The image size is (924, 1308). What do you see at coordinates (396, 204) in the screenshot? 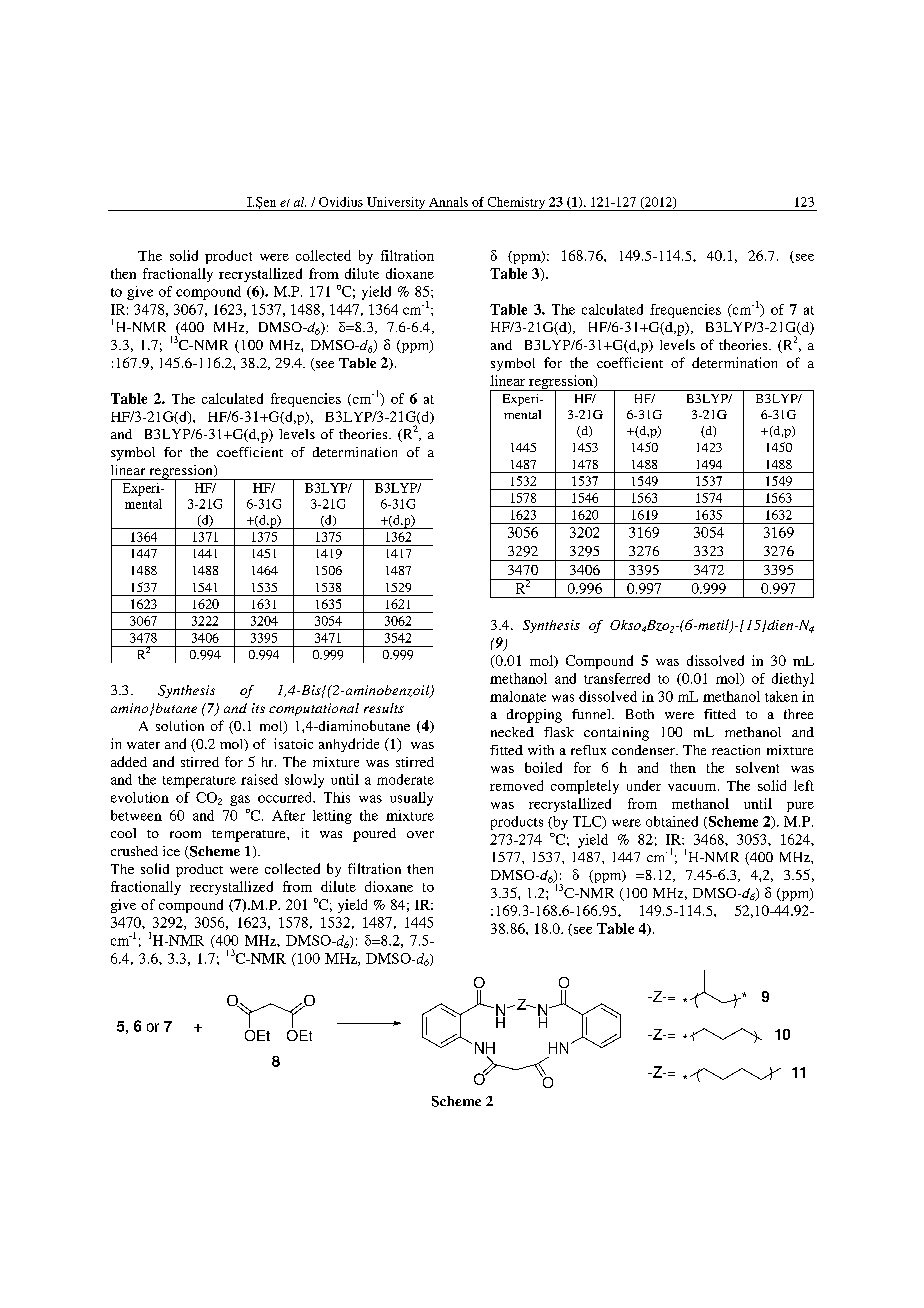
I see `University` at bounding box center [396, 204].
